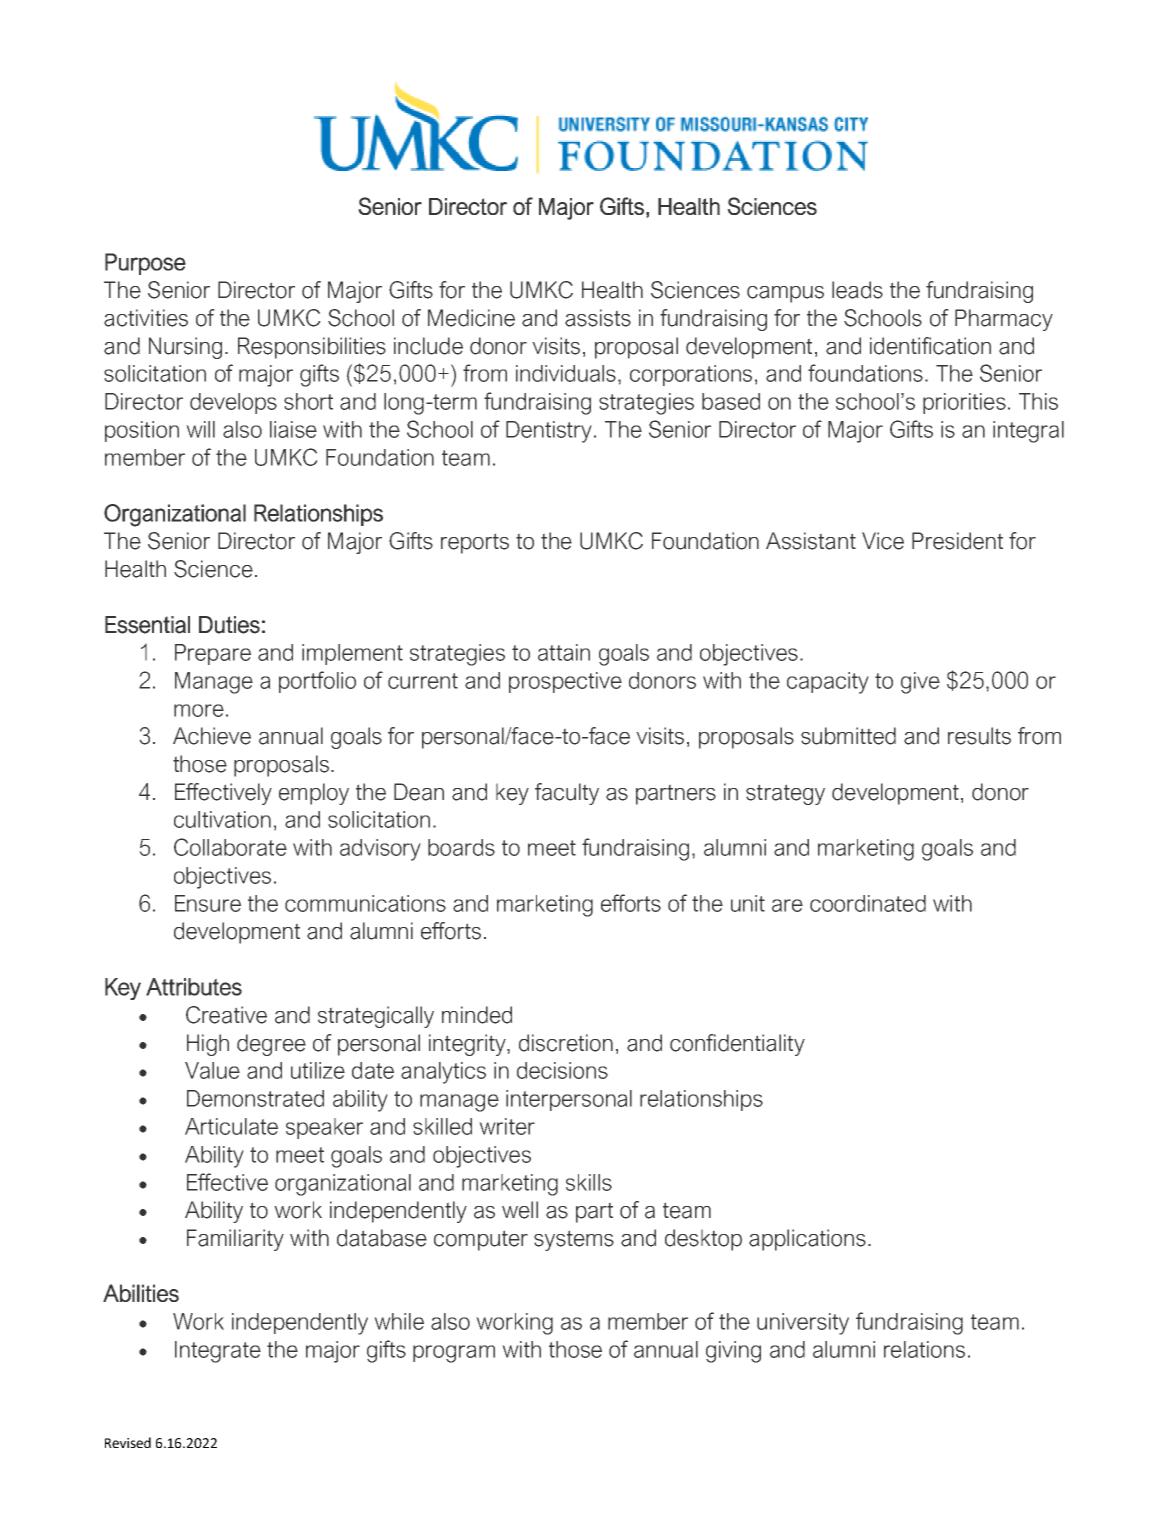  What do you see at coordinates (185, 348) in the image?
I see `Nursing` at bounding box center [185, 348].
